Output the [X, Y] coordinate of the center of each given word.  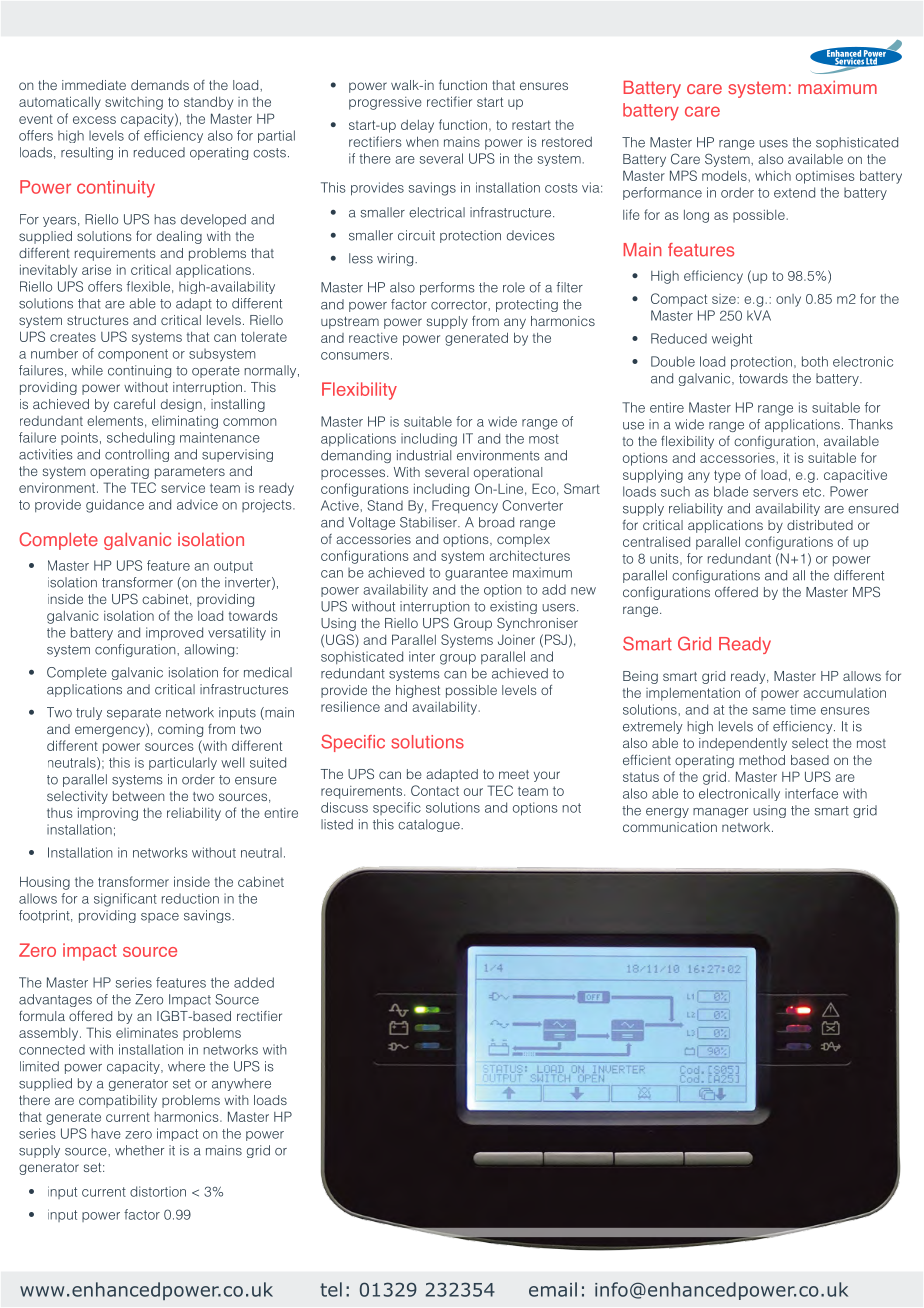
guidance [115, 506]
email [553, 1289]
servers [775, 493]
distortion [158, 1191]
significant [125, 900]
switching [134, 103]
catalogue [430, 825]
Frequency [465, 507]
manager [720, 813]
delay [417, 126]
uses [773, 144]
